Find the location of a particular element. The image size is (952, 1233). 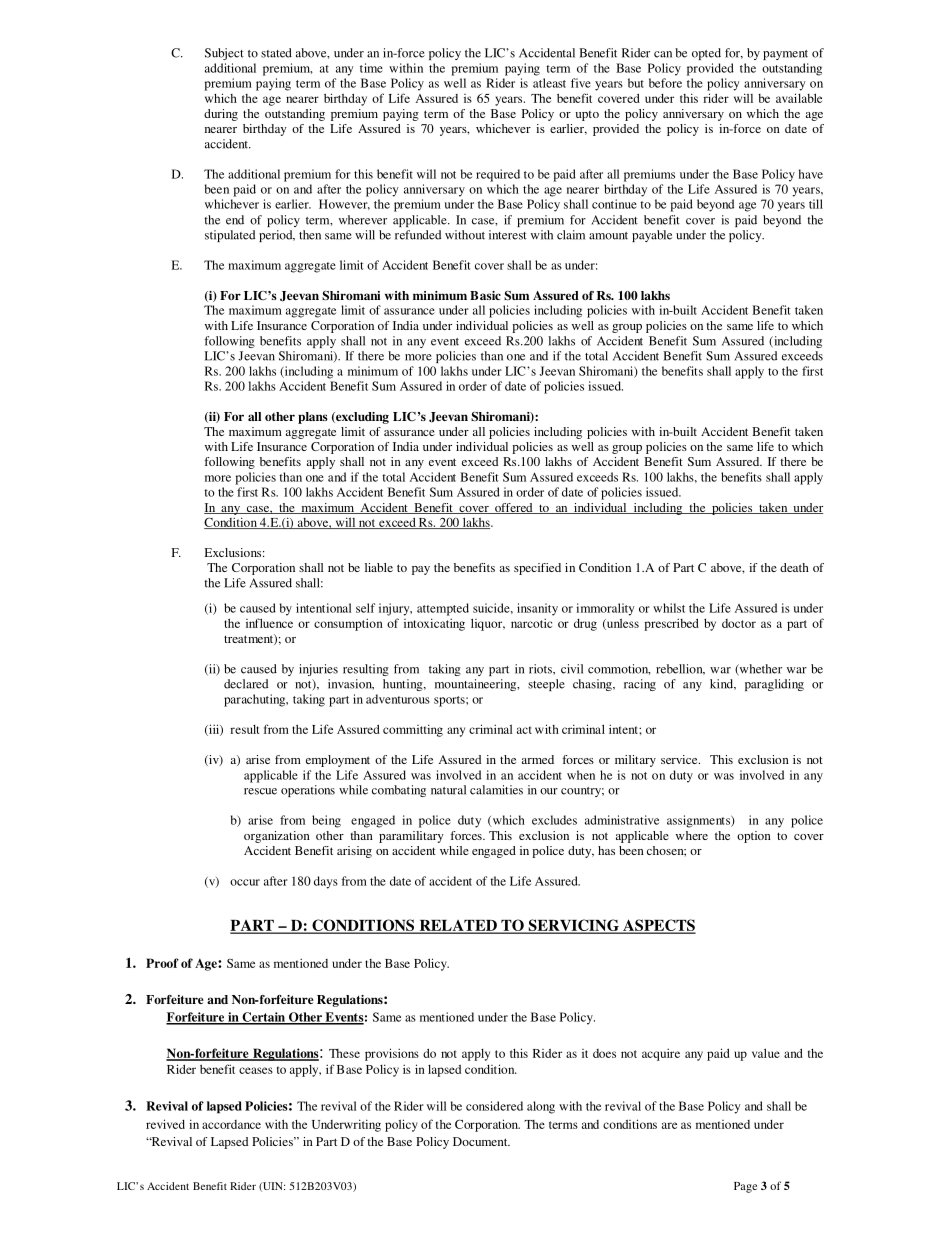

narcotic is located at coordinates (531, 623).
